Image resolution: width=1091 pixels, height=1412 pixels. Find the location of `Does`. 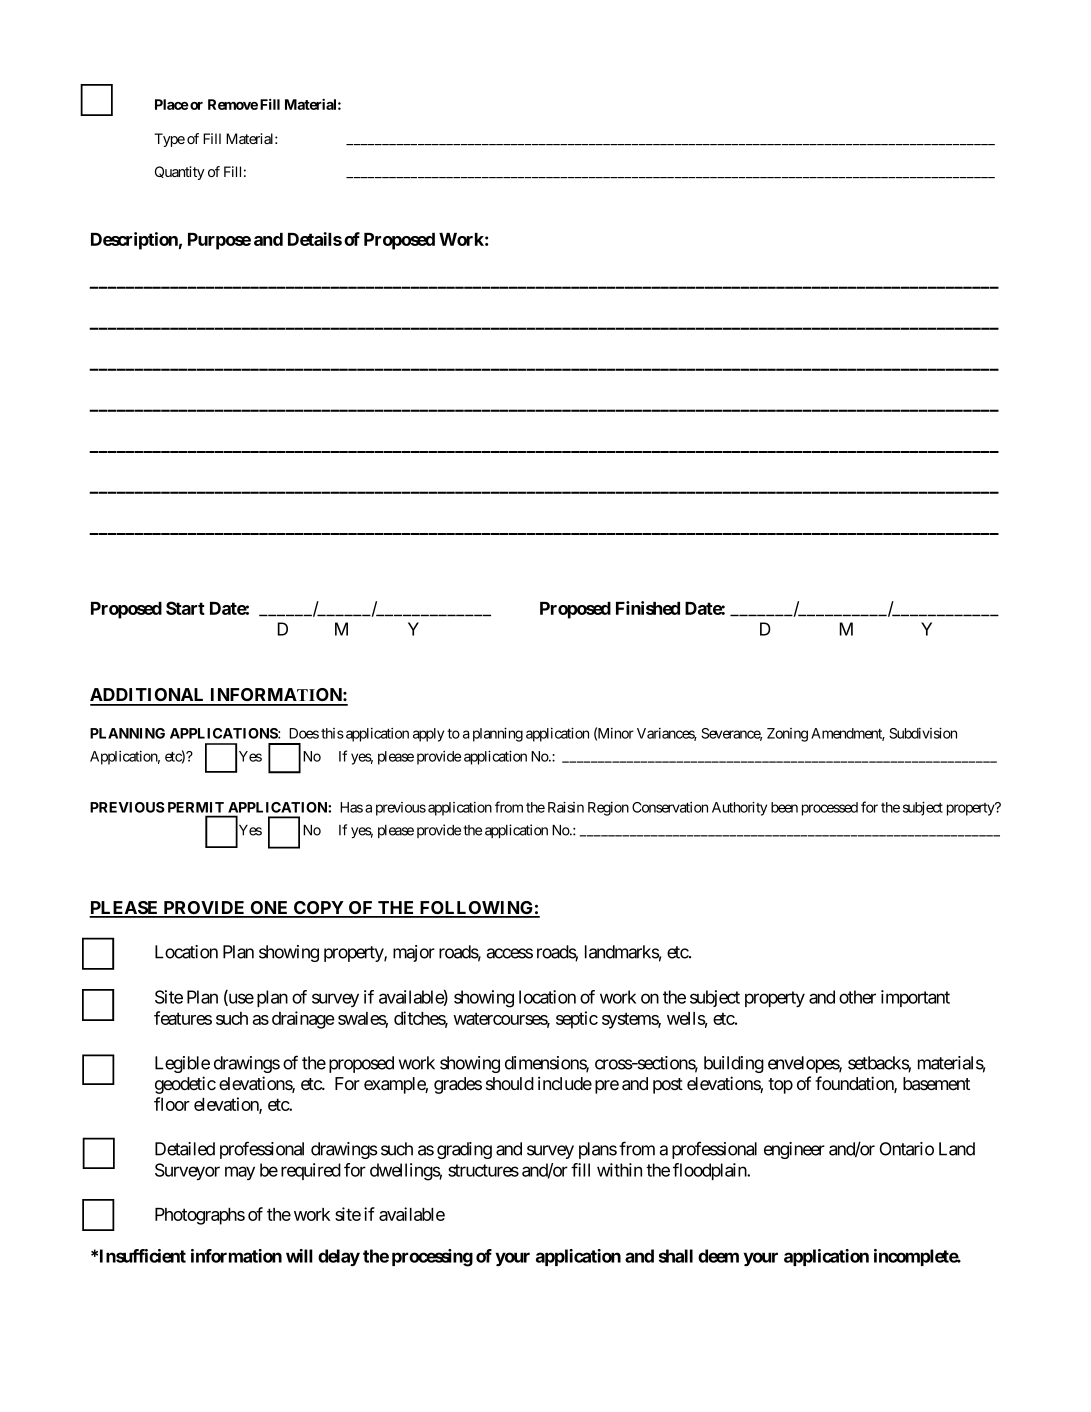

Does is located at coordinates (304, 733).
